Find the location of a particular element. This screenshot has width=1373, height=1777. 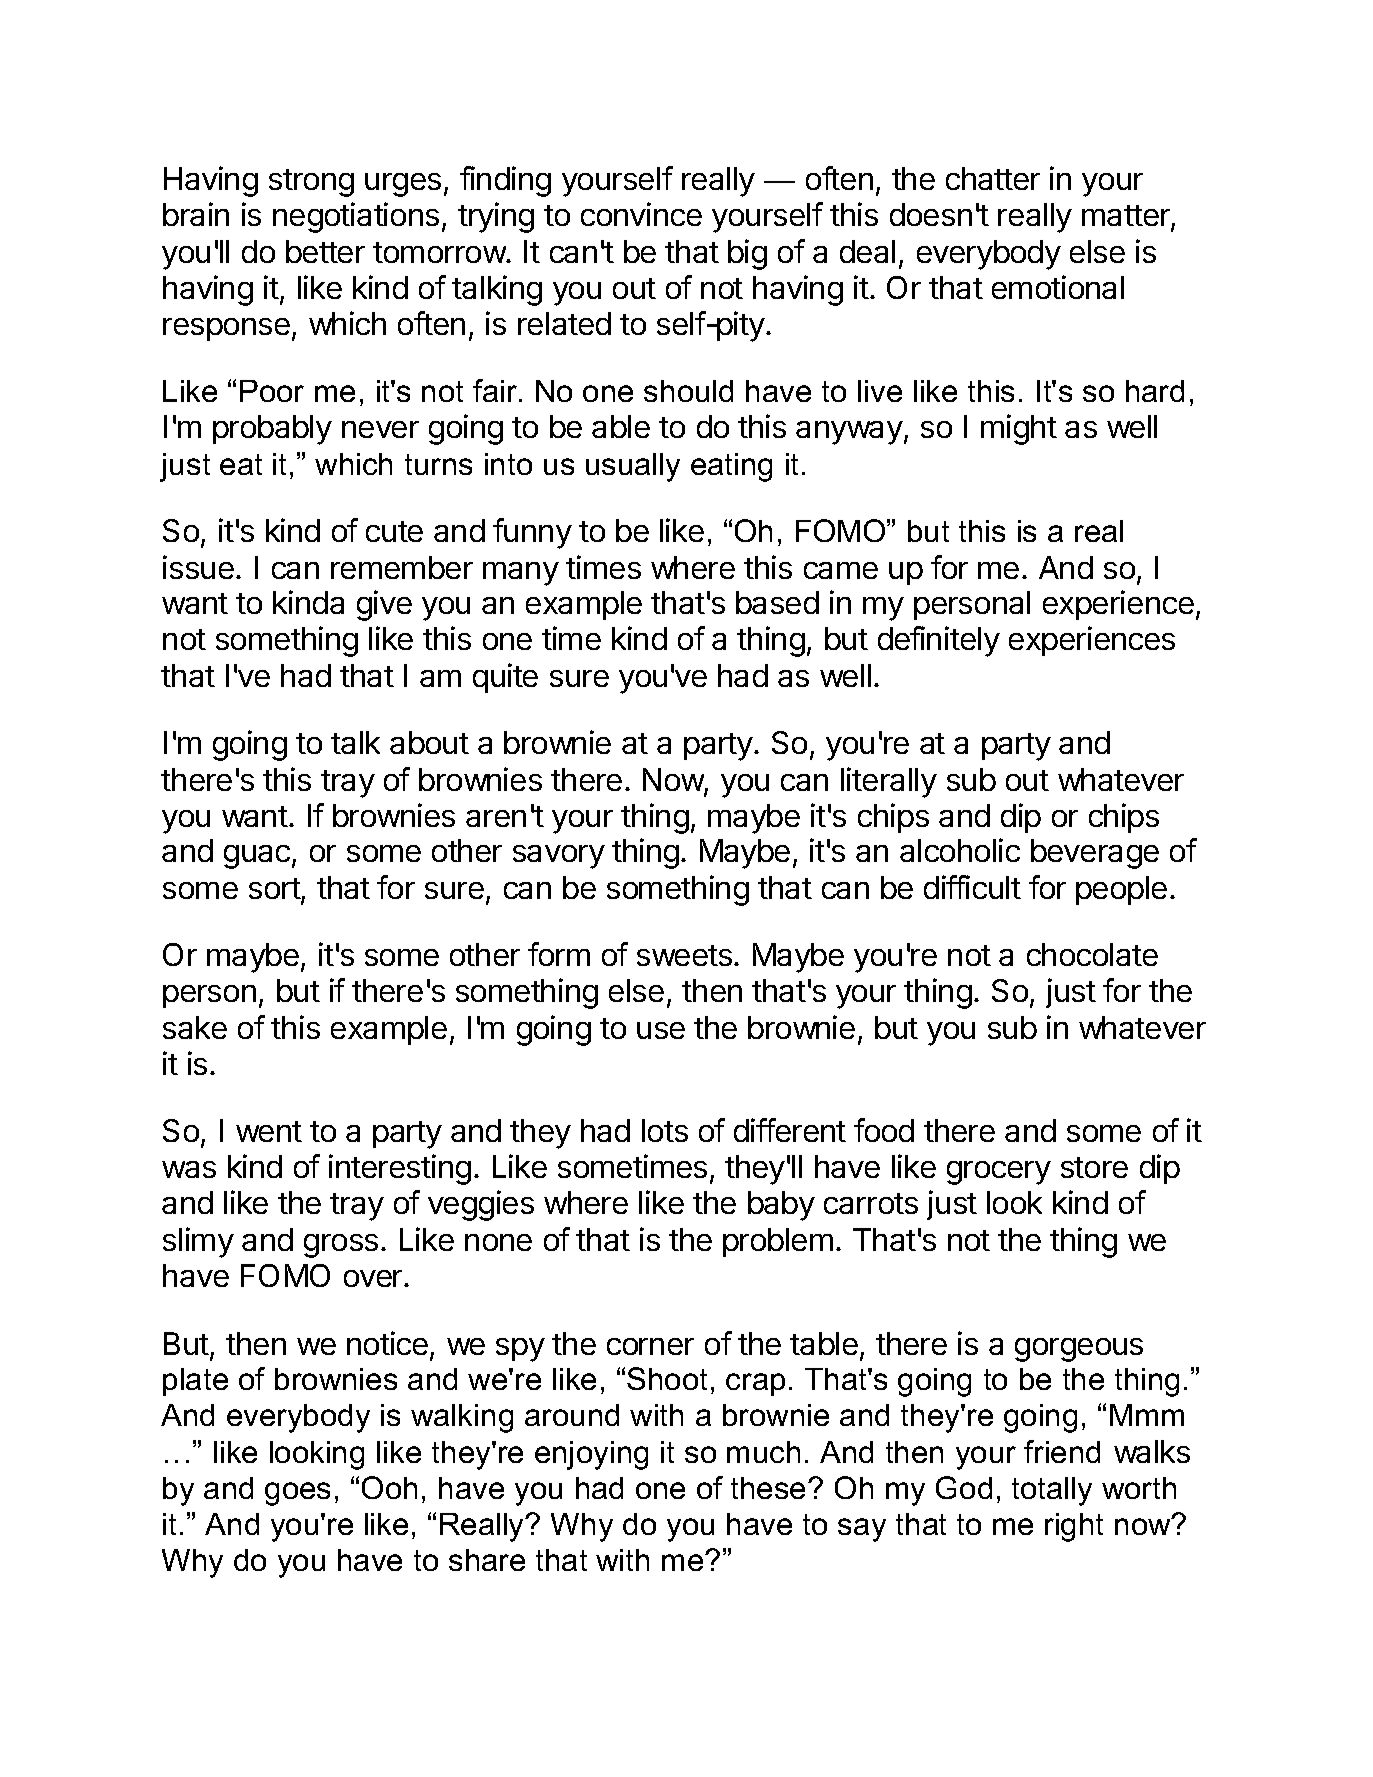

store is located at coordinates (1094, 1167).
